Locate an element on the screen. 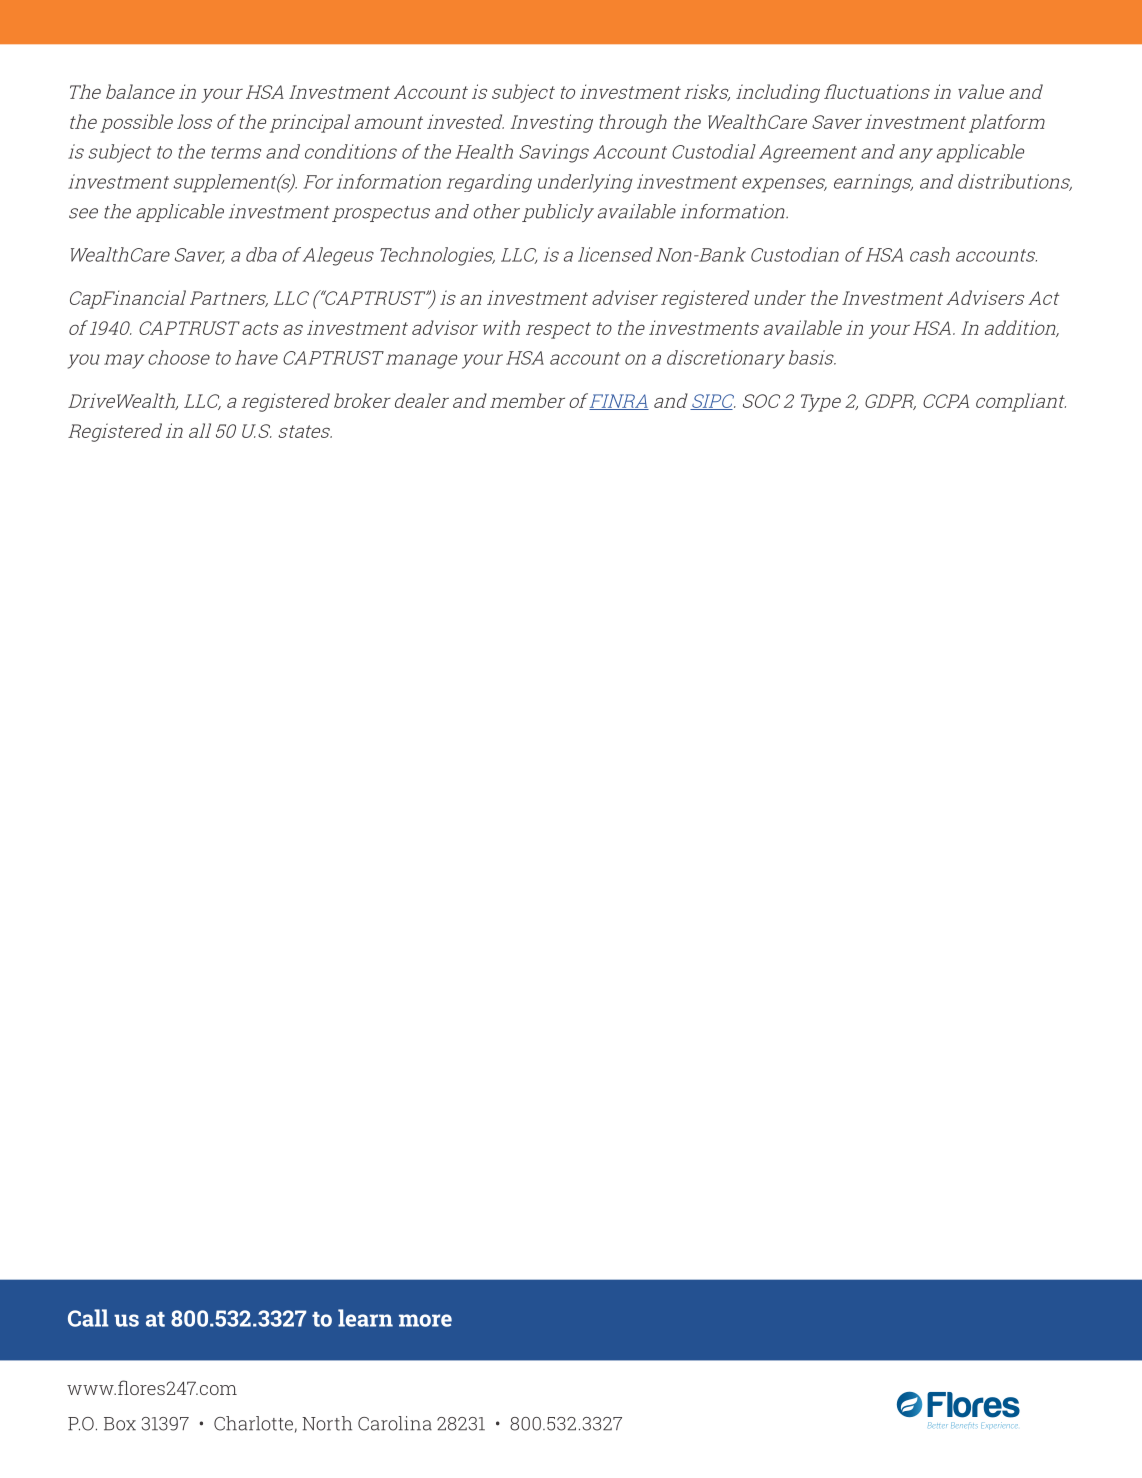  learn is located at coordinates (365, 1318).
